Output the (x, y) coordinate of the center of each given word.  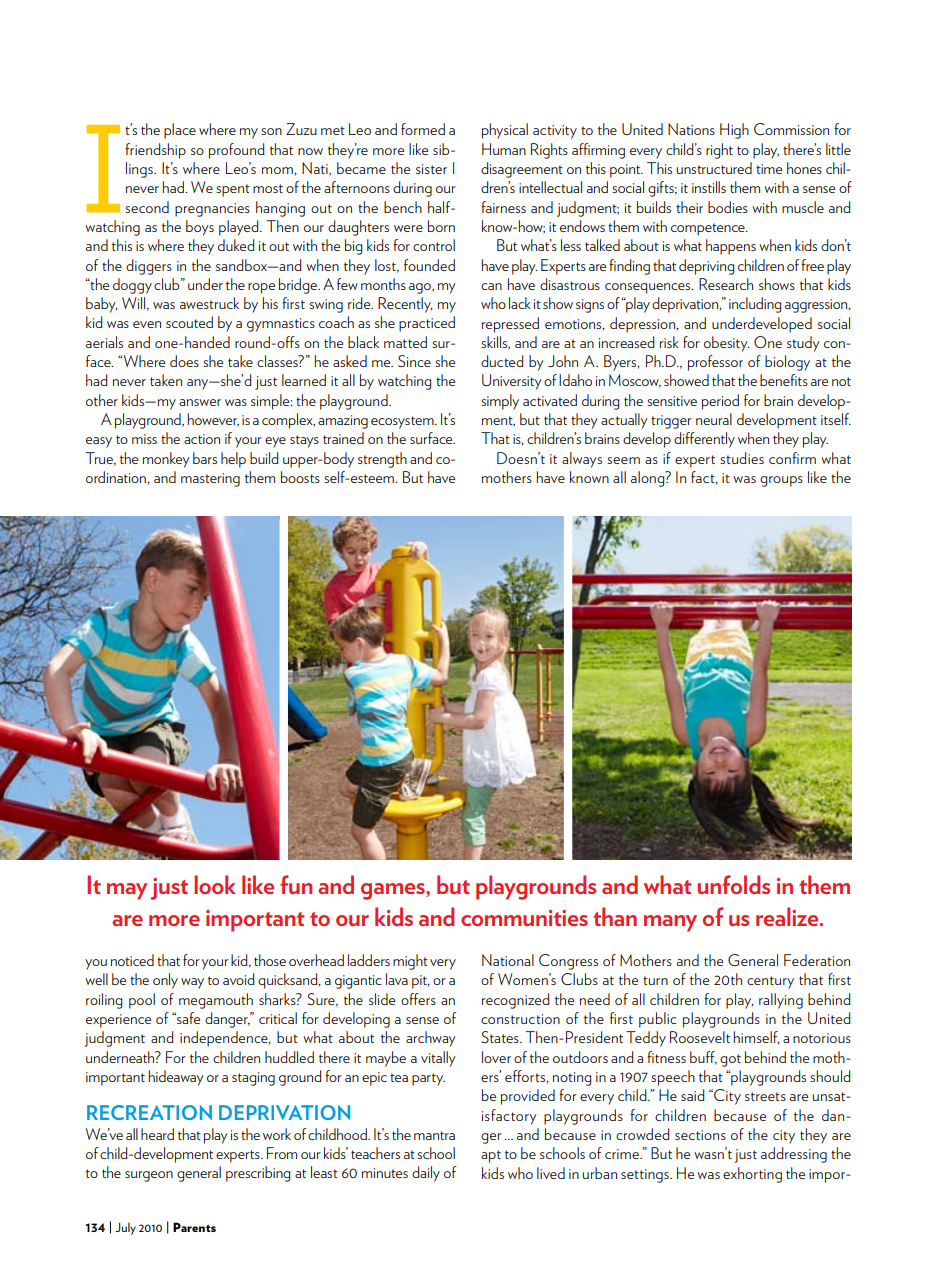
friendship (155, 151)
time (769, 169)
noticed (132, 960)
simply (500, 402)
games (394, 891)
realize (788, 916)
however (213, 420)
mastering (210, 480)
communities (524, 918)
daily (426, 1174)
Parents (194, 1227)
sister (431, 169)
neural (714, 419)
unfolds (734, 884)
